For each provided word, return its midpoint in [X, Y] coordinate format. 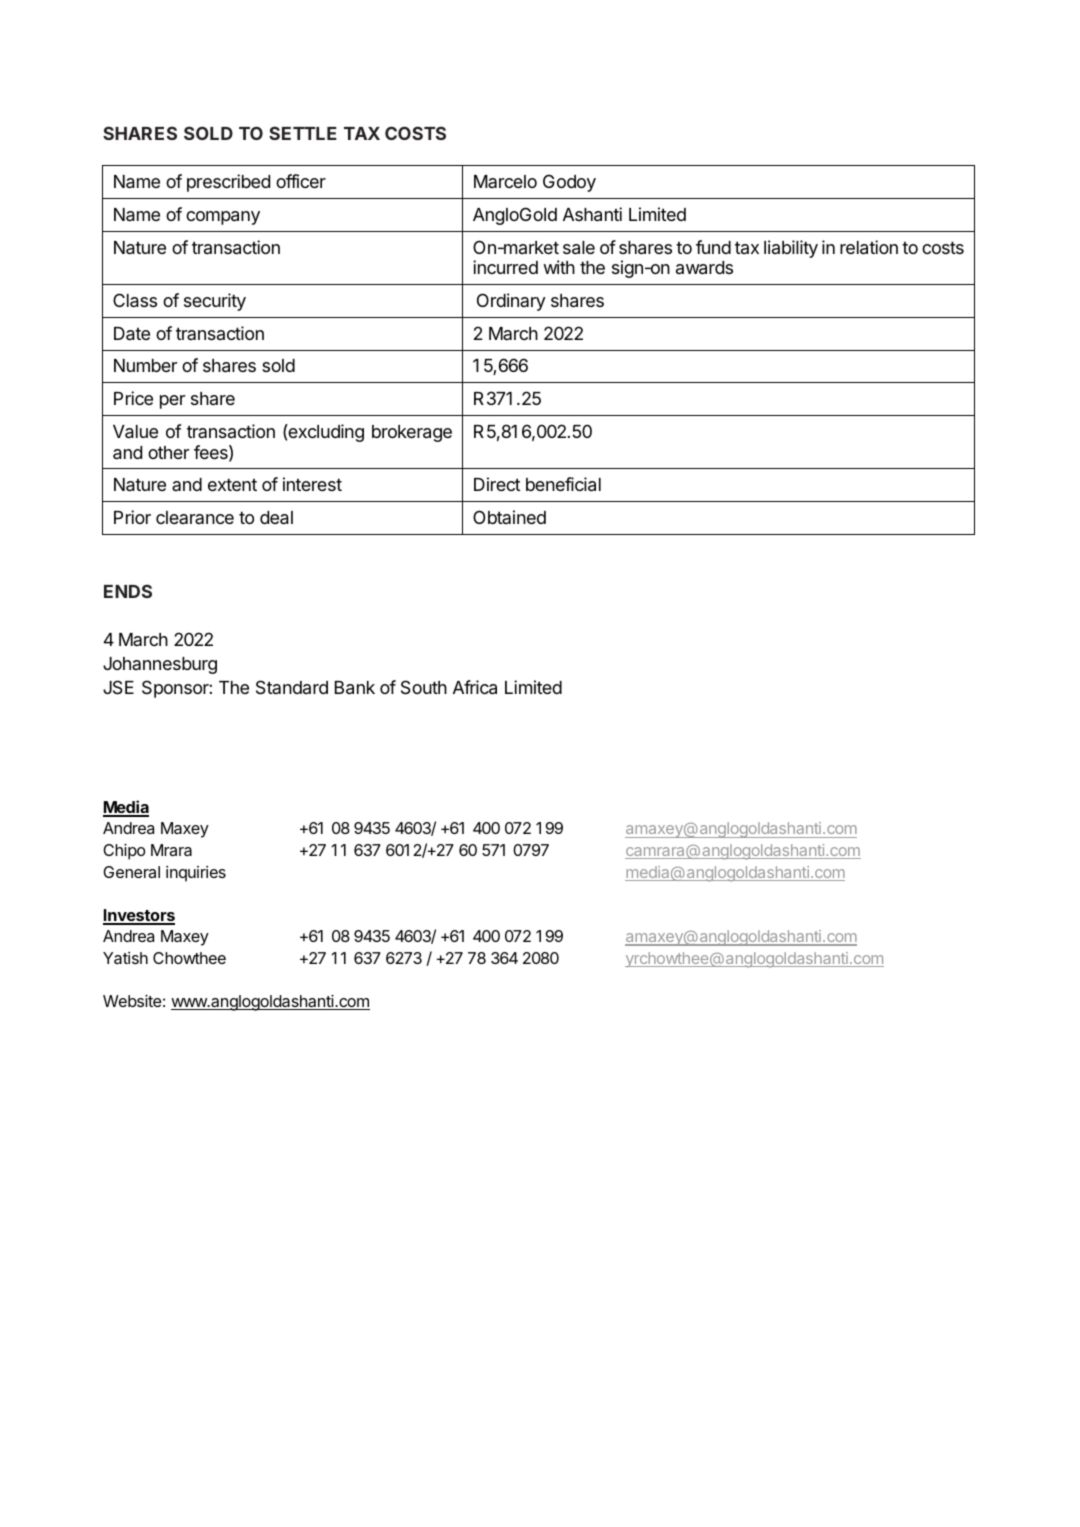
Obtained [509, 517]
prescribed [228, 183]
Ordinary [511, 302]
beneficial [563, 484]
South [424, 687]
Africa [475, 687]
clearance [195, 517]
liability [791, 249]
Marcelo [505, 181]
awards [704, 268]
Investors [139, 916]
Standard [292, 687]
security [215, 302]
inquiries [196, 874]
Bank [355, 688]
